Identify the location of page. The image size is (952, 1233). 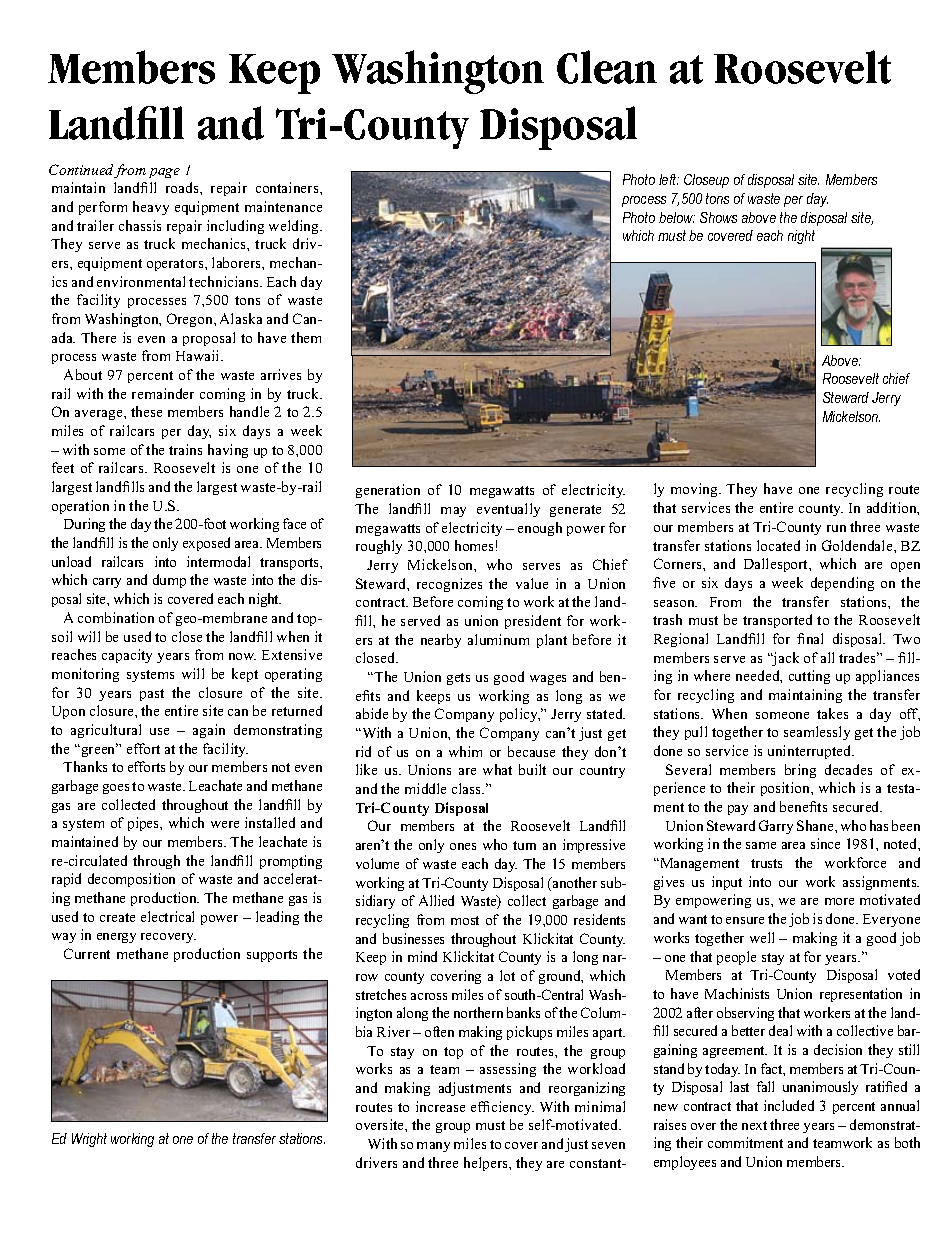
(164, 173).
